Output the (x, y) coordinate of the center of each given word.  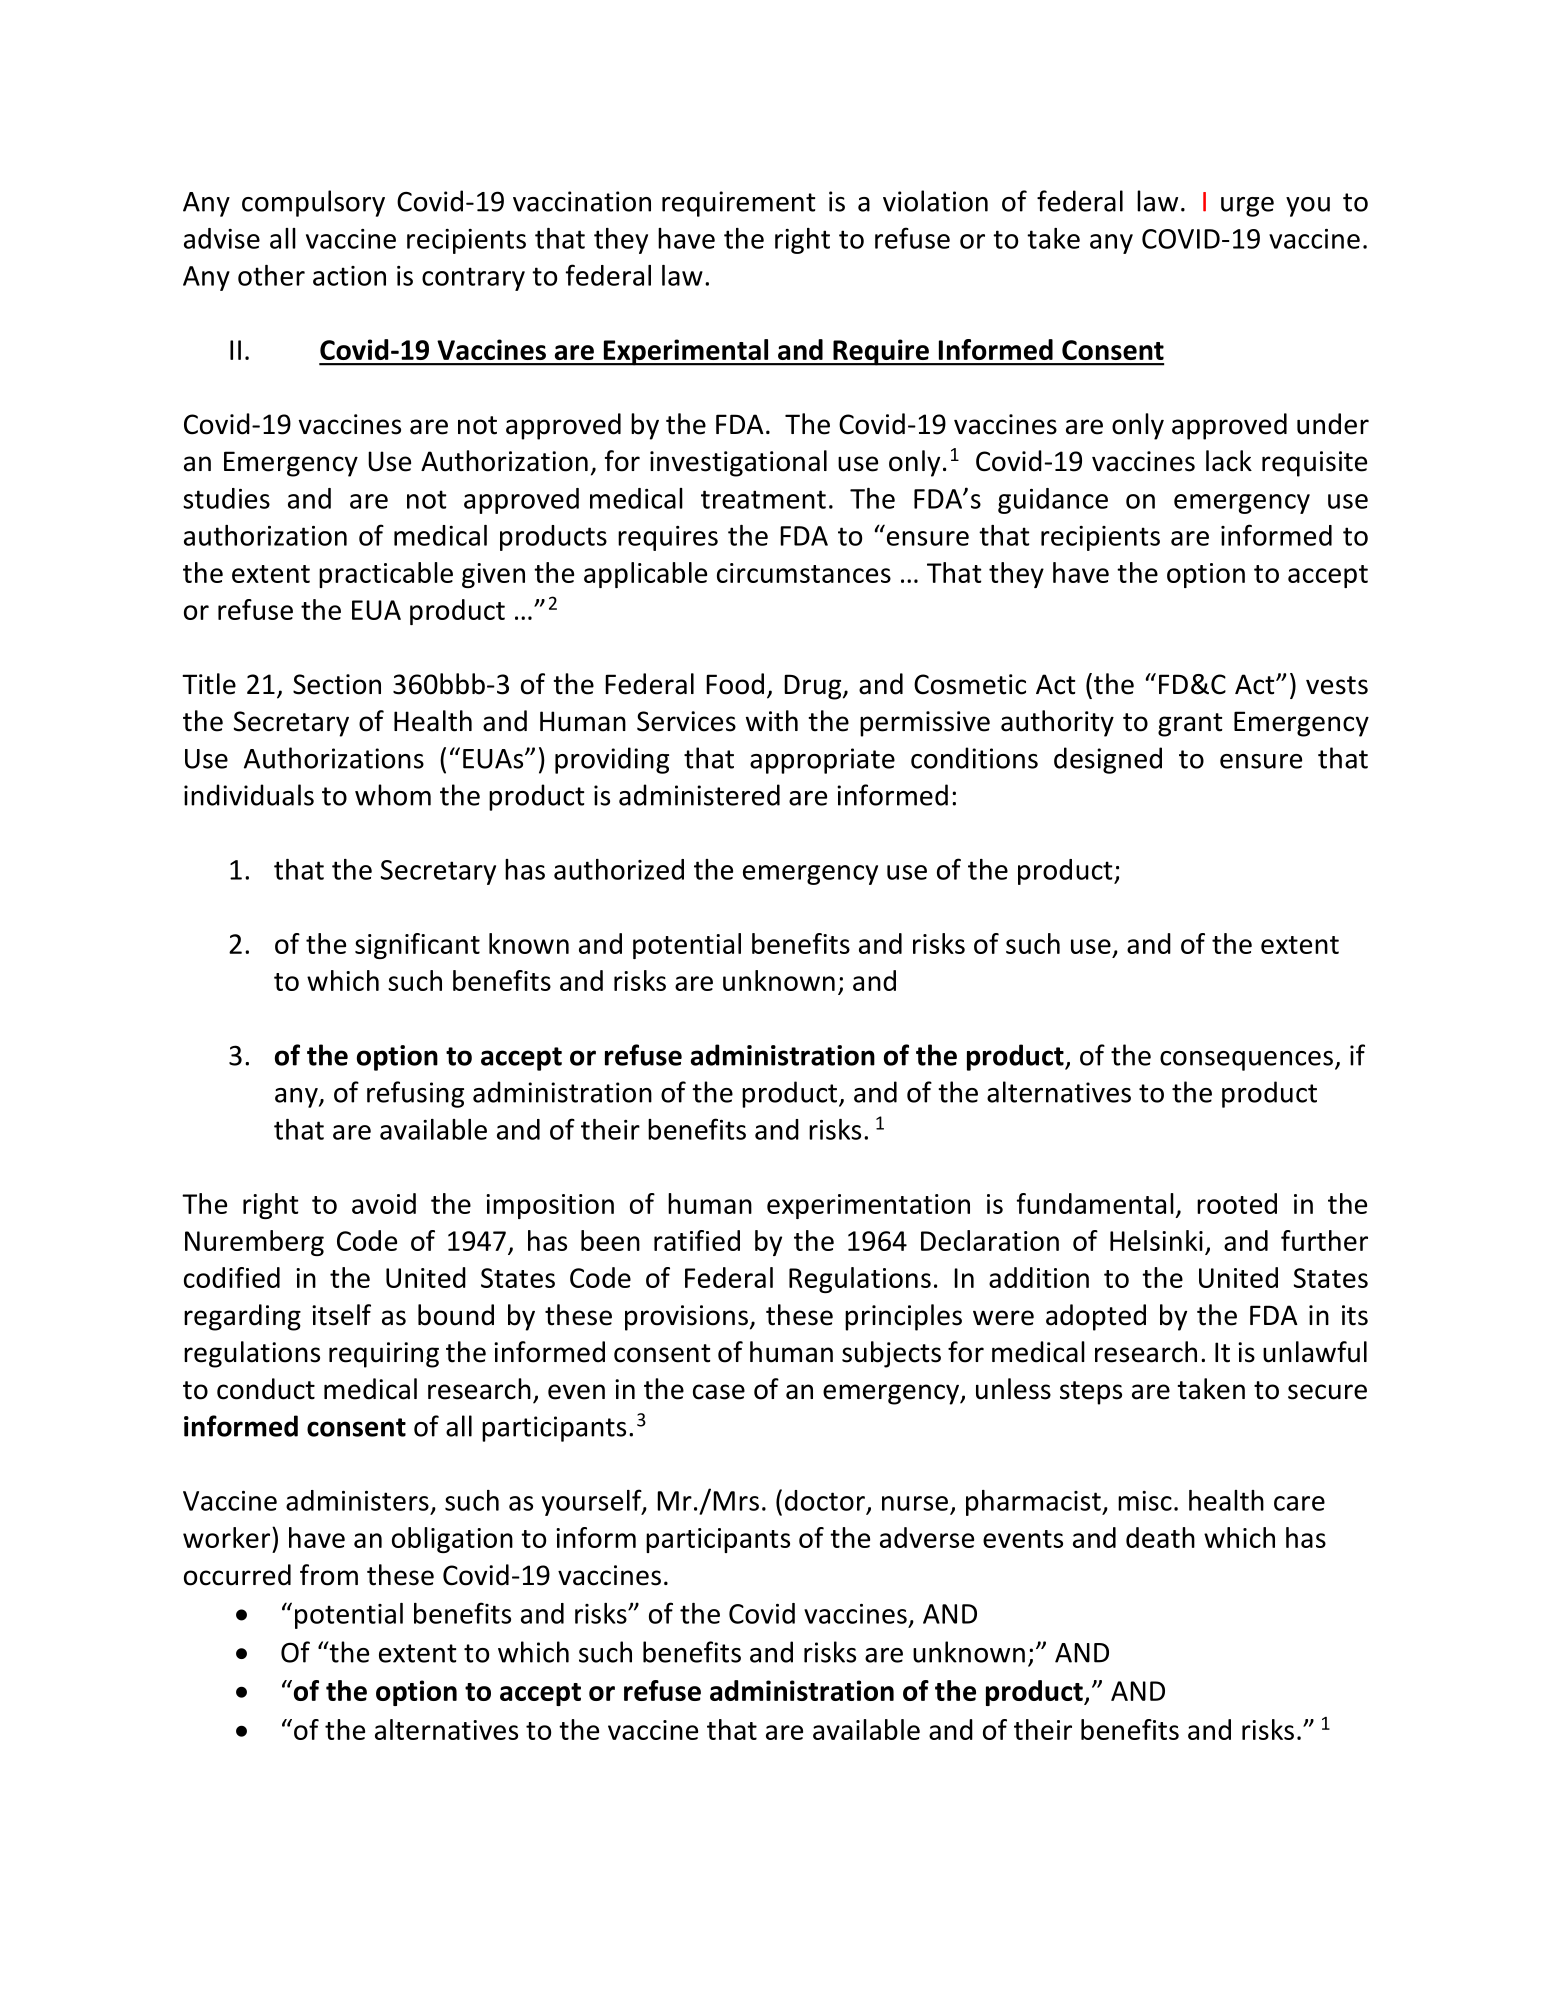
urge (1247, 207)
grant (1190, 725)
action (349, 276)
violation (935, 201)
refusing (415, 1094)
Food (735, 684)
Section (337, 684)
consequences (1246, 1061)
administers (357, 1500)
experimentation (868, 1206)
